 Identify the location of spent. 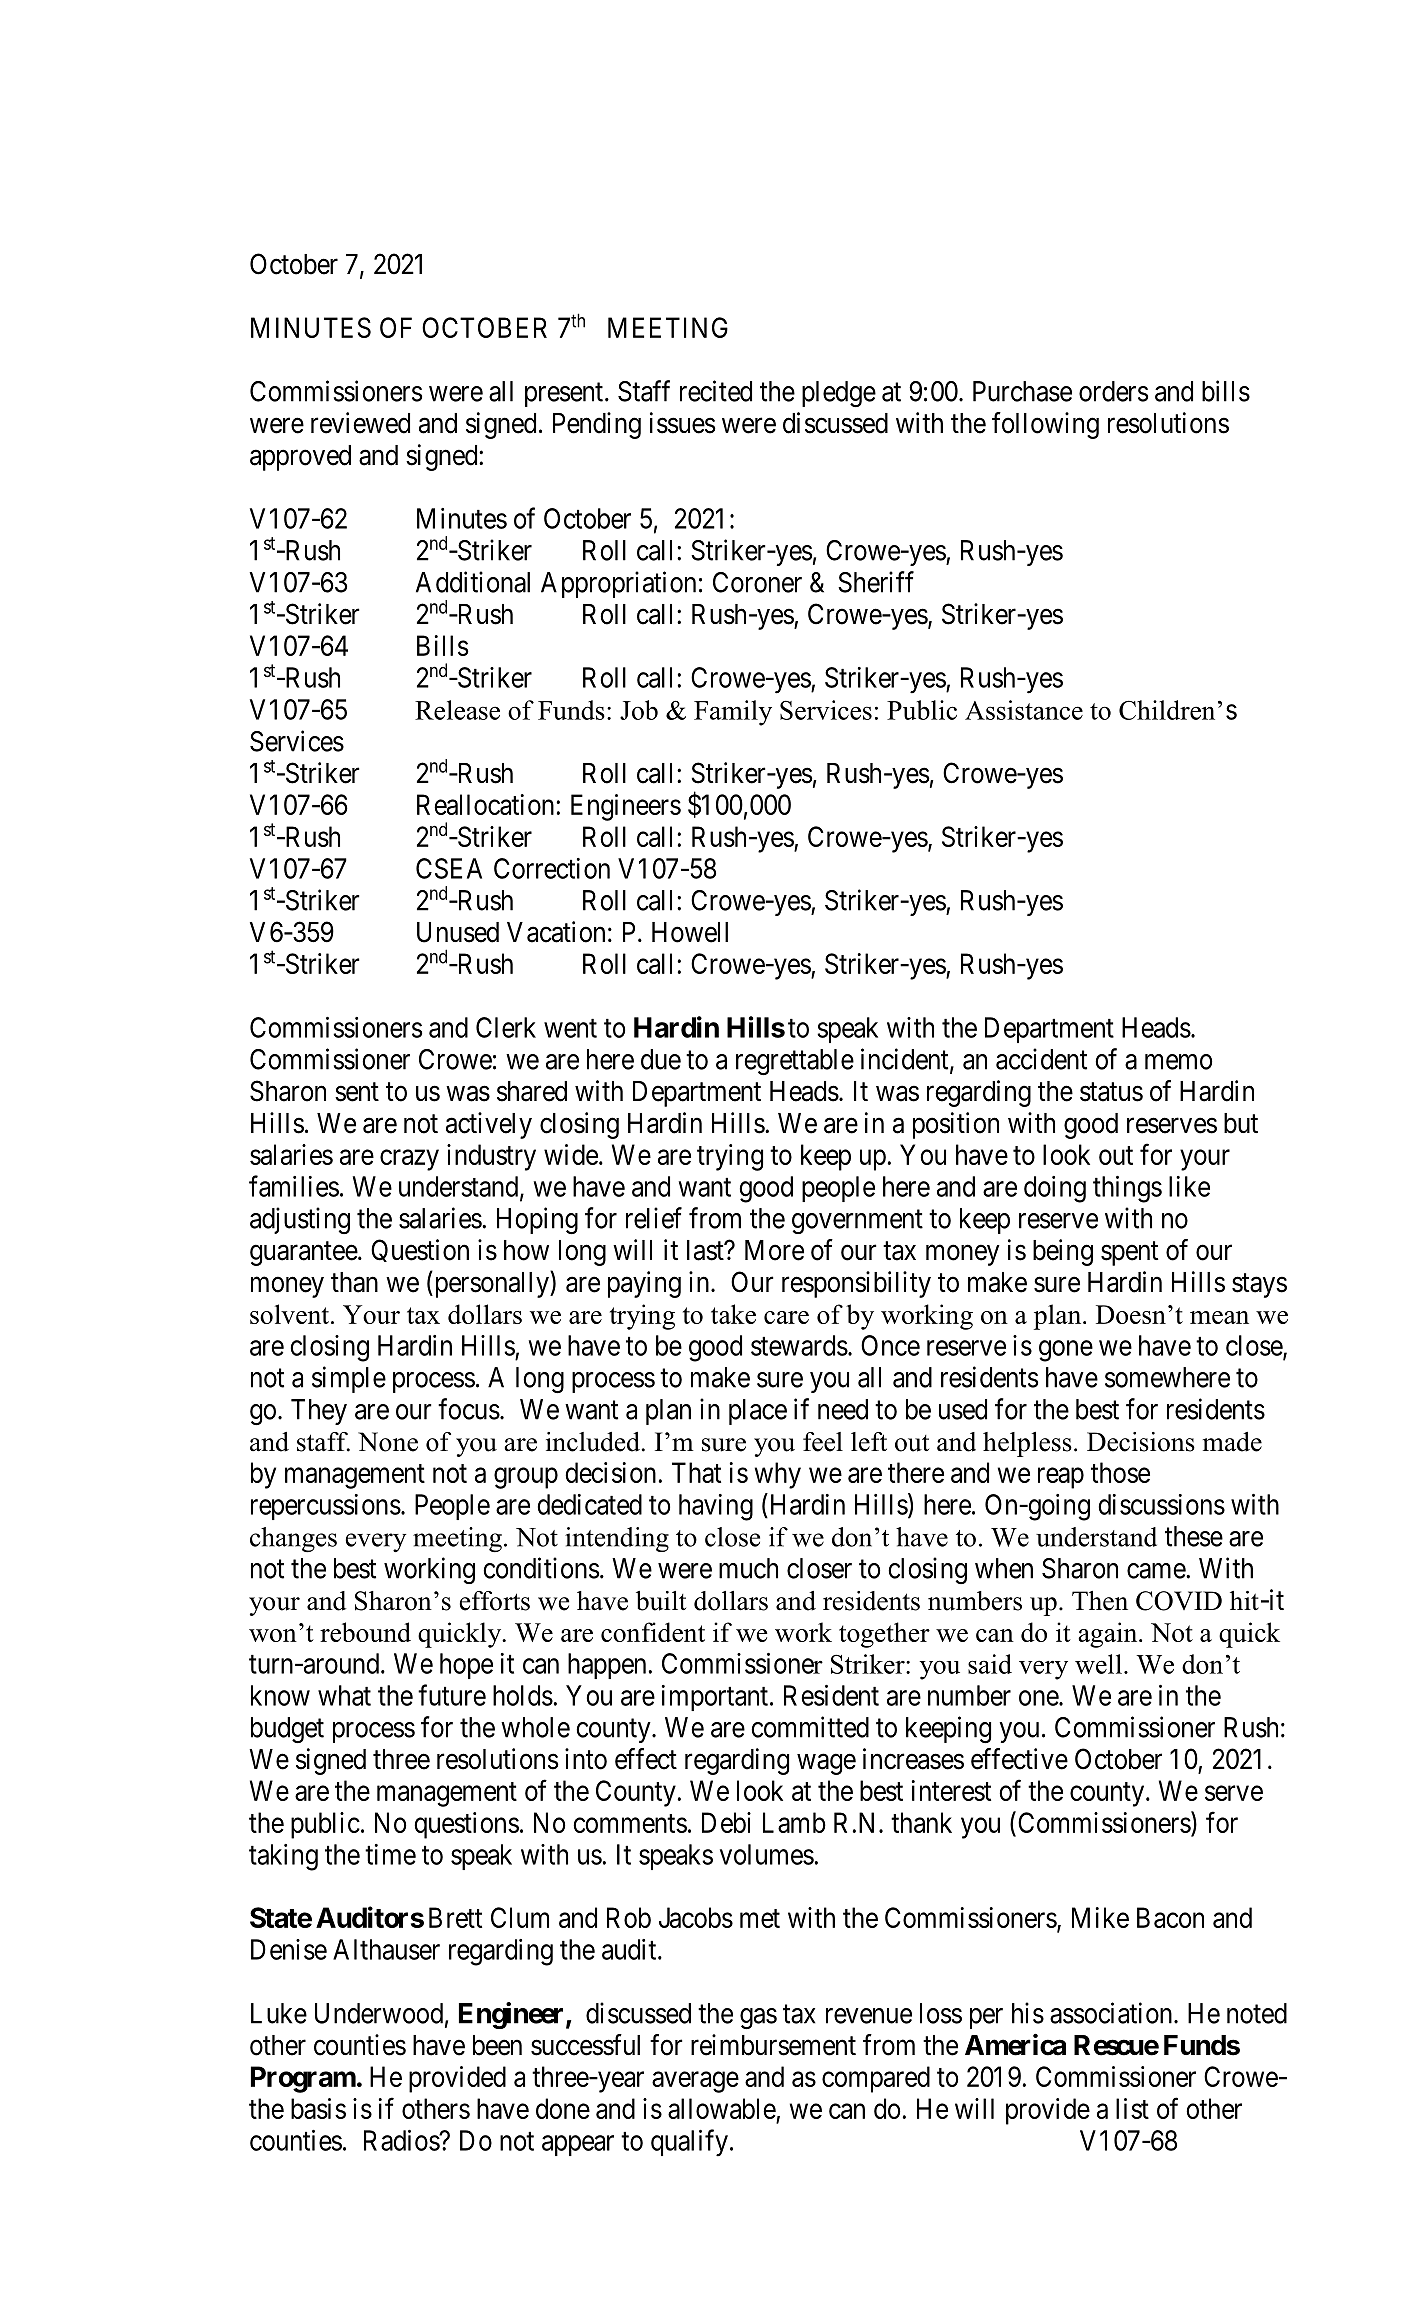
(1129, 1254).
